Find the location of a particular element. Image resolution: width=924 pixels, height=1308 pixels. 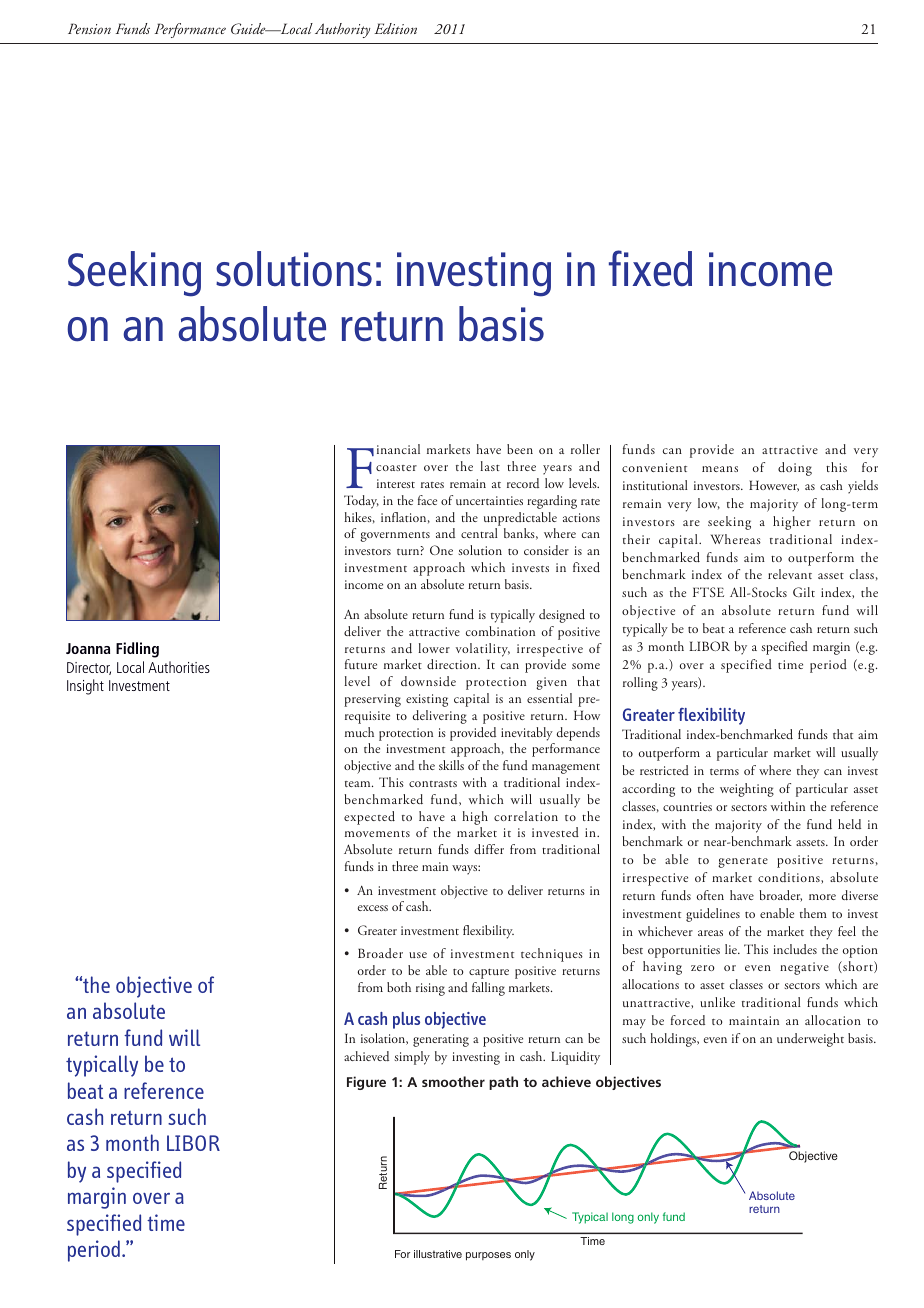

Pension is located at coordinates (89, 28).
